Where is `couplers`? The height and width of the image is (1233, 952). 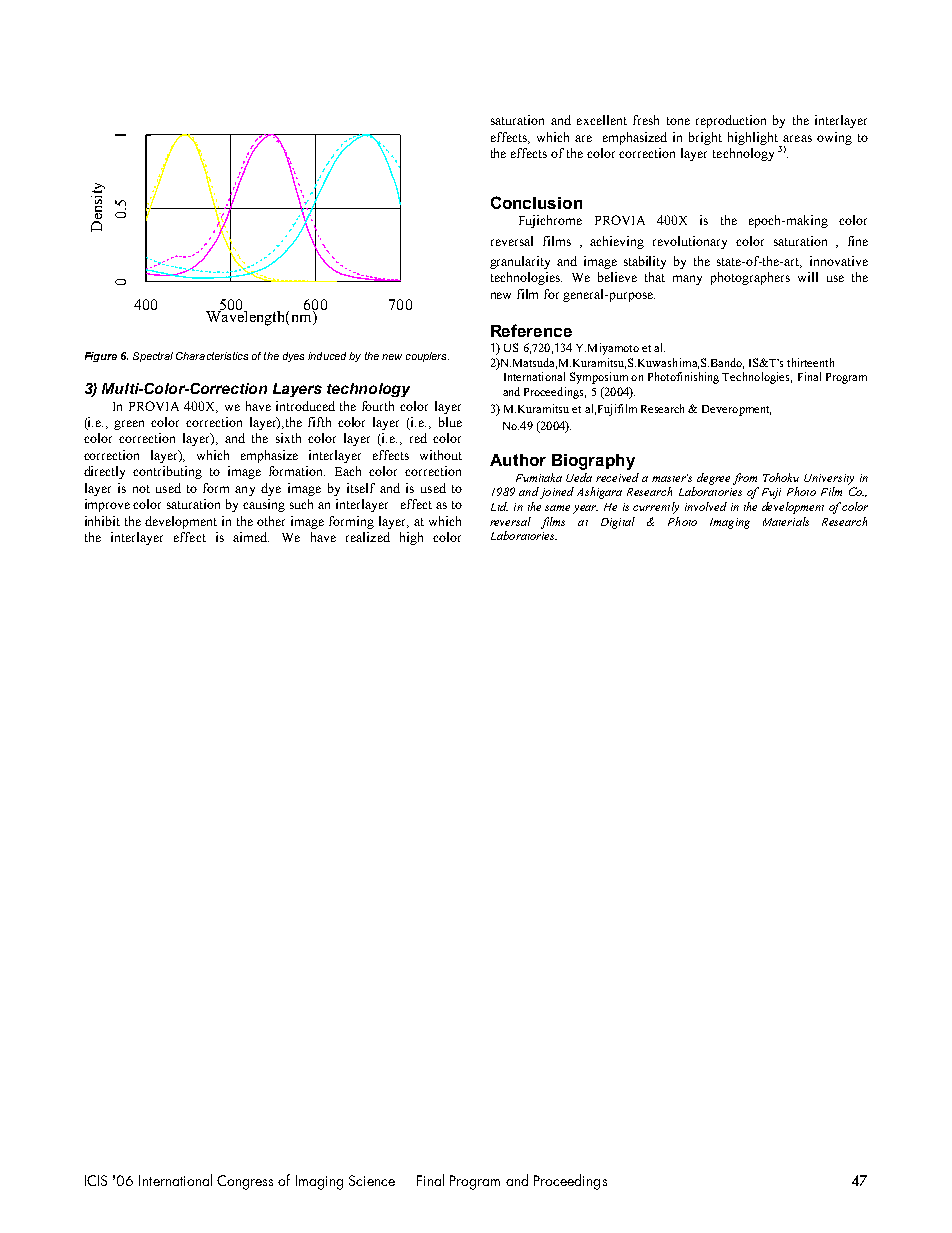 couplers is located at coordinates (427, 357).
